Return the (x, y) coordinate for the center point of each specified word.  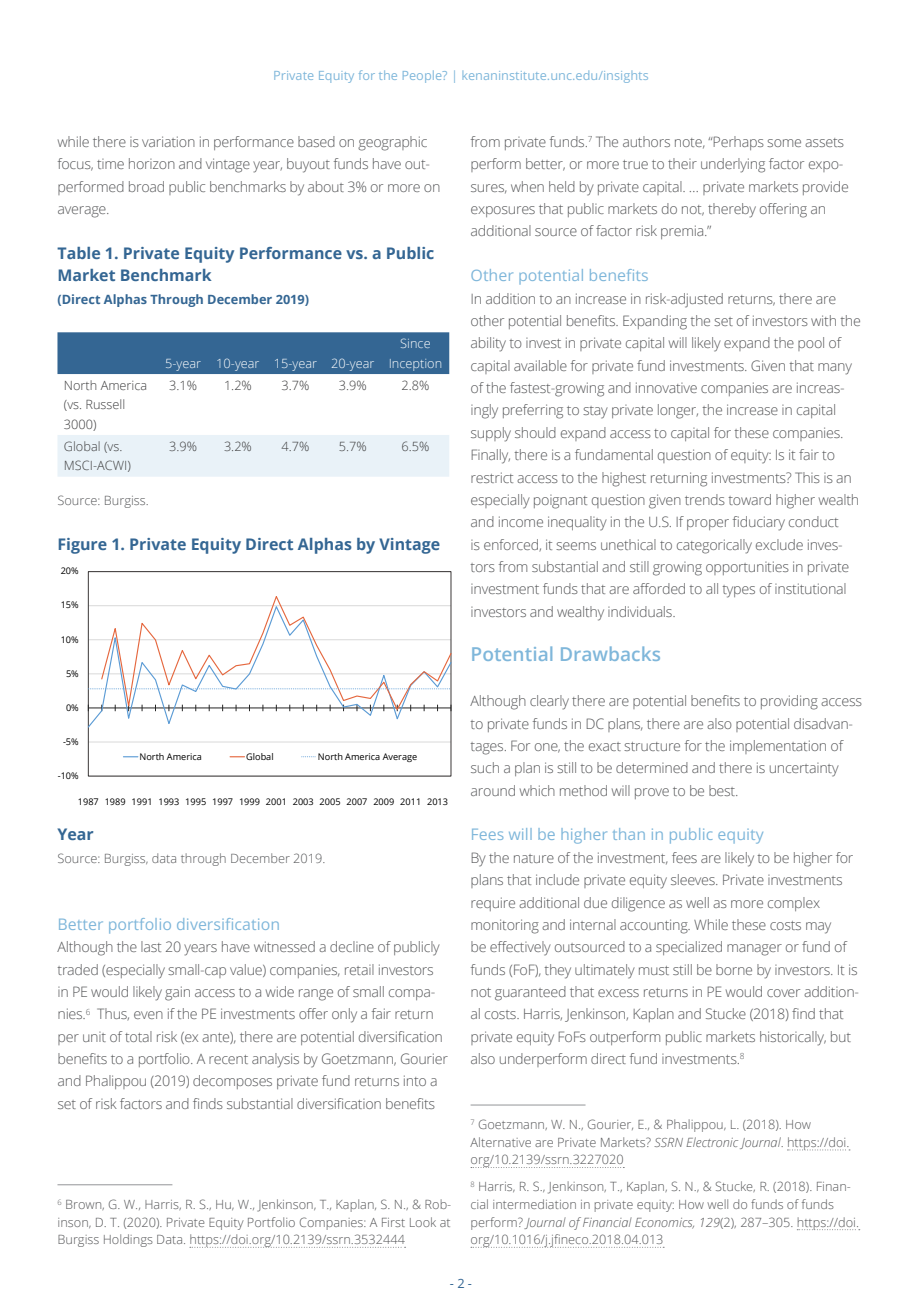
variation (168, 141)
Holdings (128, 1240)
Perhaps (738, 143)
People (423, 77)
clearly (549, 702)
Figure (83, 546)
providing (789, 702)
